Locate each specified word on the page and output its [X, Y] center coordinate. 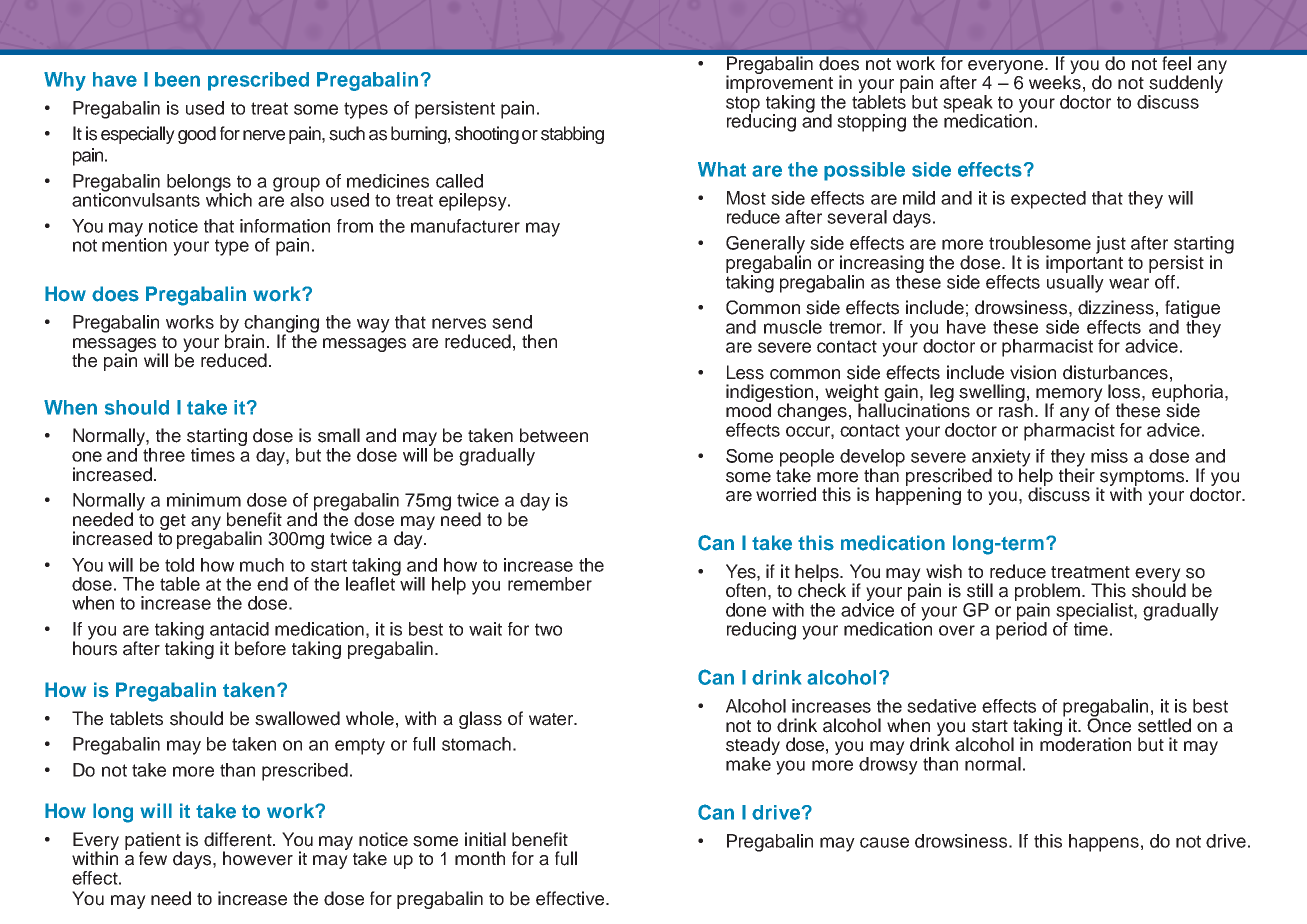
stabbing [572, 135]
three [164, 455]
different [239, 839]
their [1077, 474]
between [554, 435]
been [177, 79]
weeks [1055, 81]
